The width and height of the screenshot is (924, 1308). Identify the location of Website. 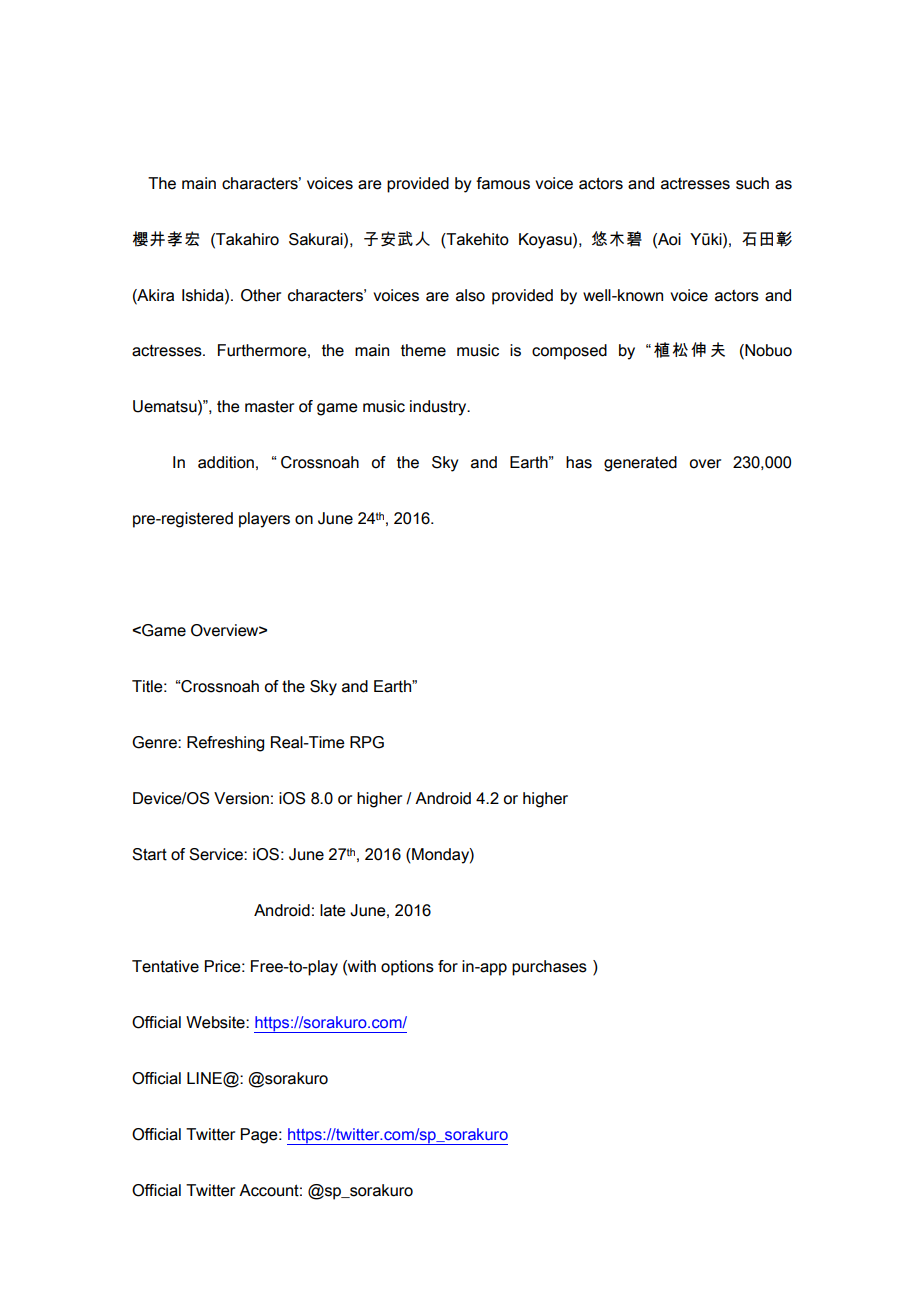
(216, 1022).
